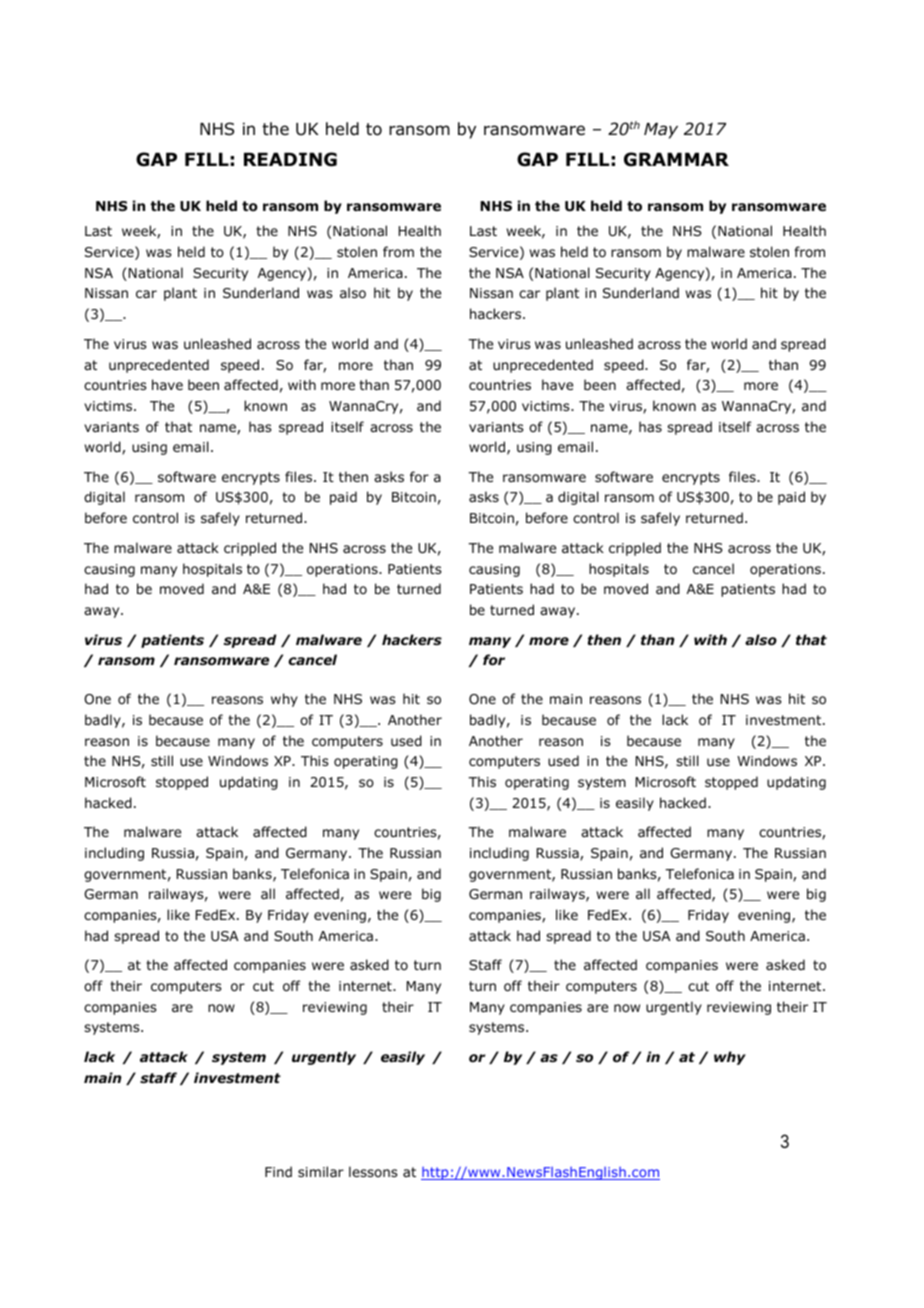 This screenshot has width=924, height=1308. What do you see at coordinates (661, 131) in the screenshot?
I see `May` at bounding box center [661, 131].
